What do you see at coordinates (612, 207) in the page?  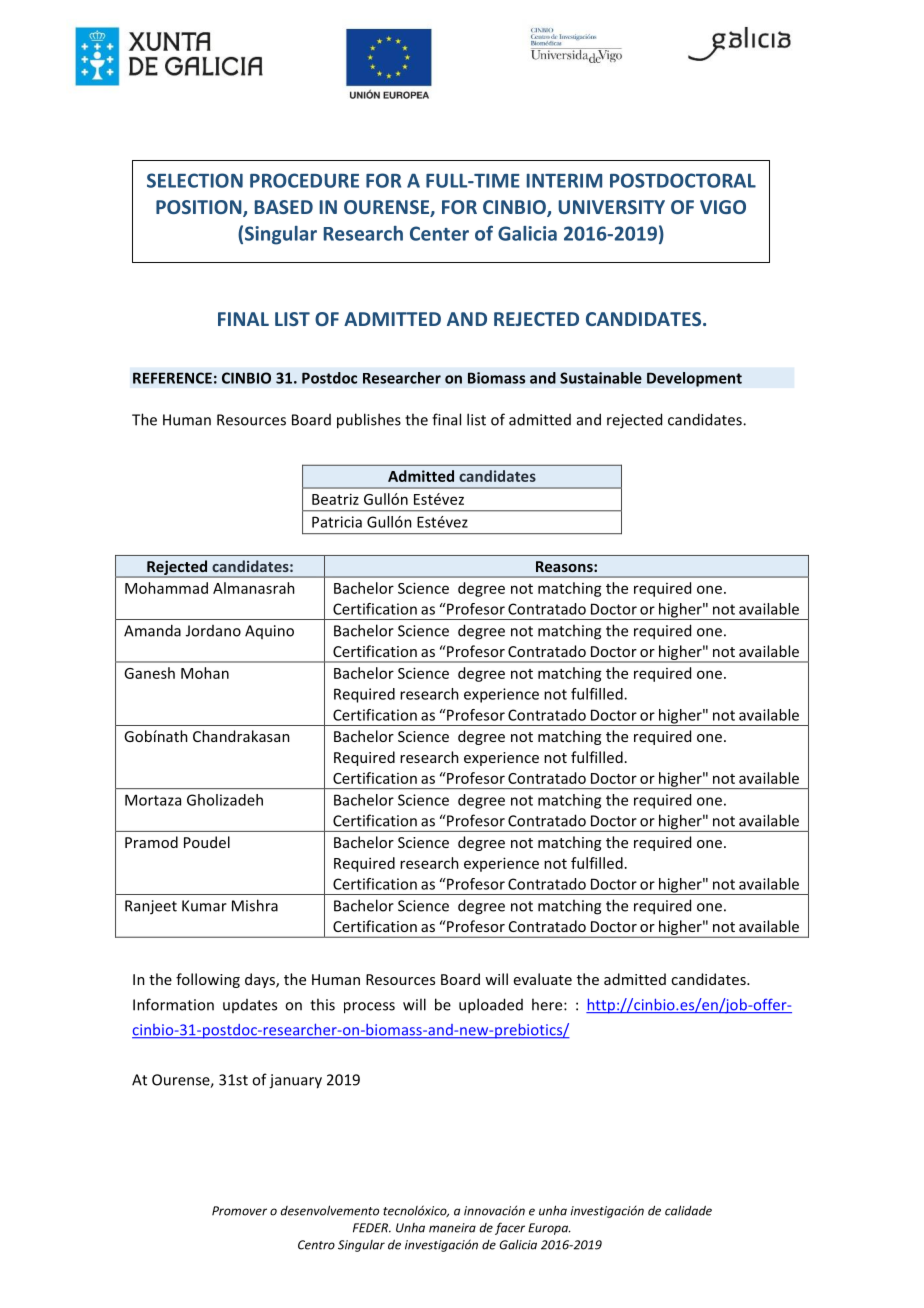 I see `UNIVERSITY` at bounding box center [612, 207].
